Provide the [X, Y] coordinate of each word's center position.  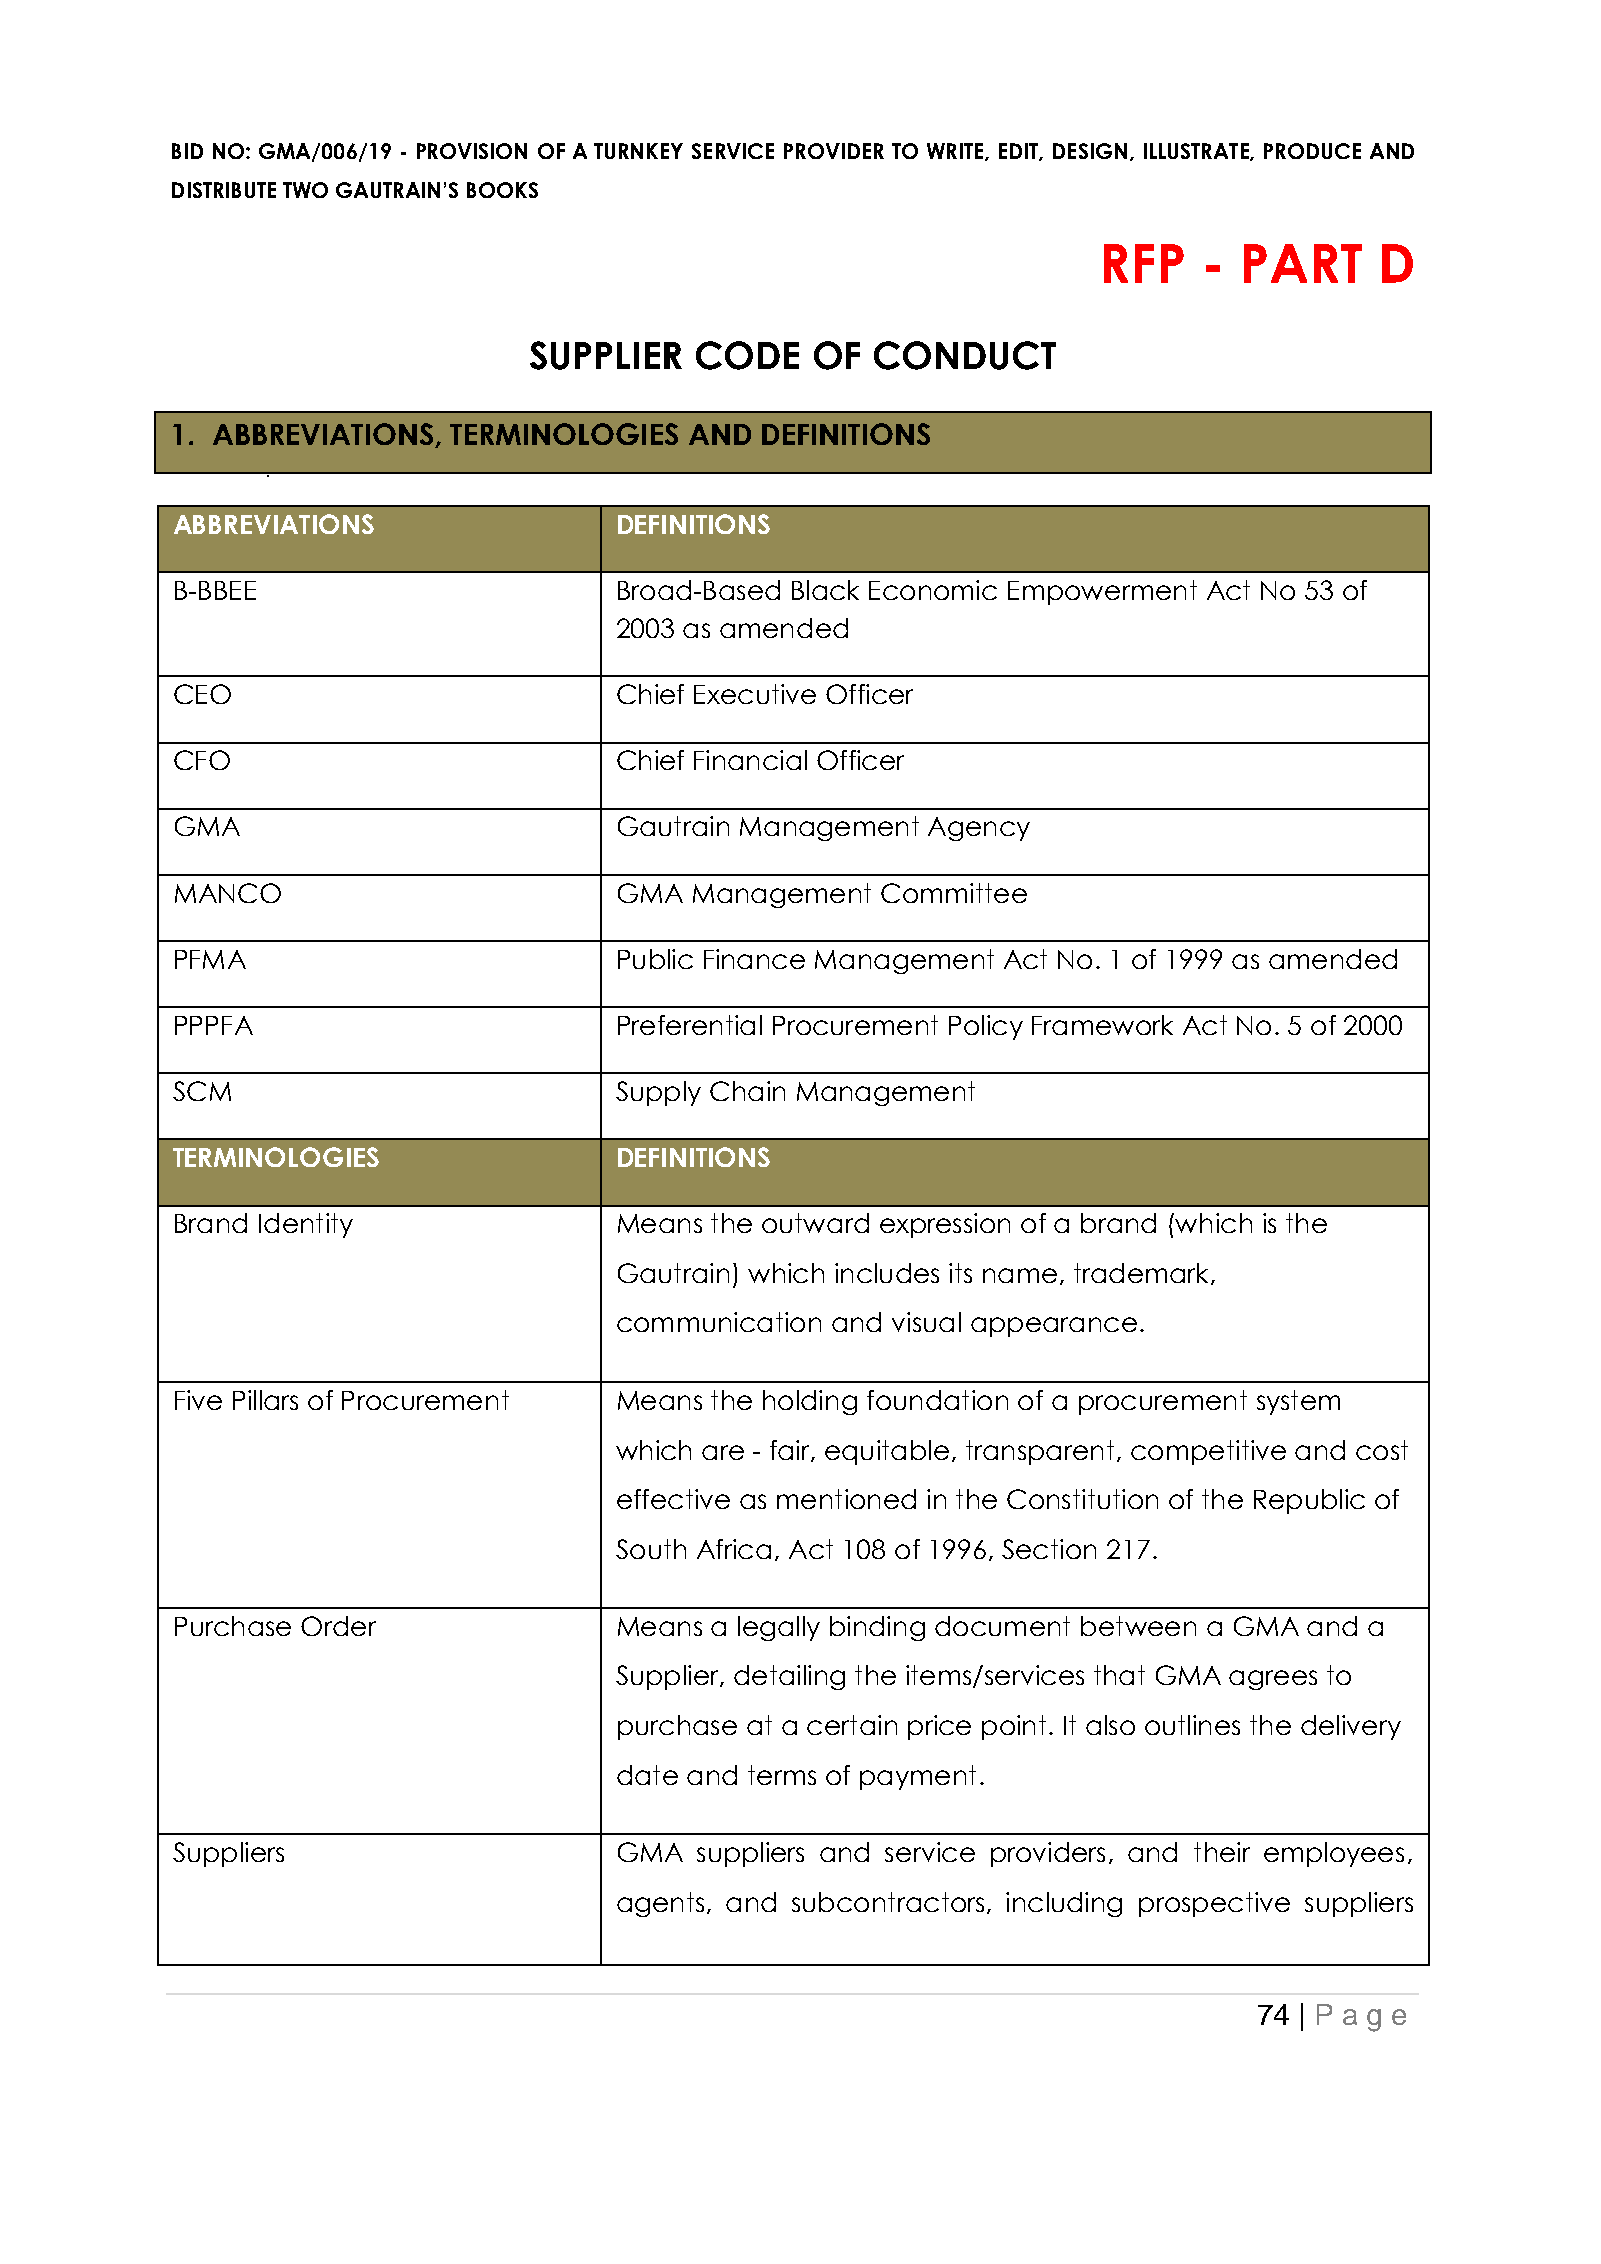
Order [338, 1626]
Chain [747, 1091]
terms [782, 1775]
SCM [202, 1091]
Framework [1102, 1025]
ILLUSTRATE [1197, 152]
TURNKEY [638, 151]
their [1222, 1852]
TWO [305, 190]
